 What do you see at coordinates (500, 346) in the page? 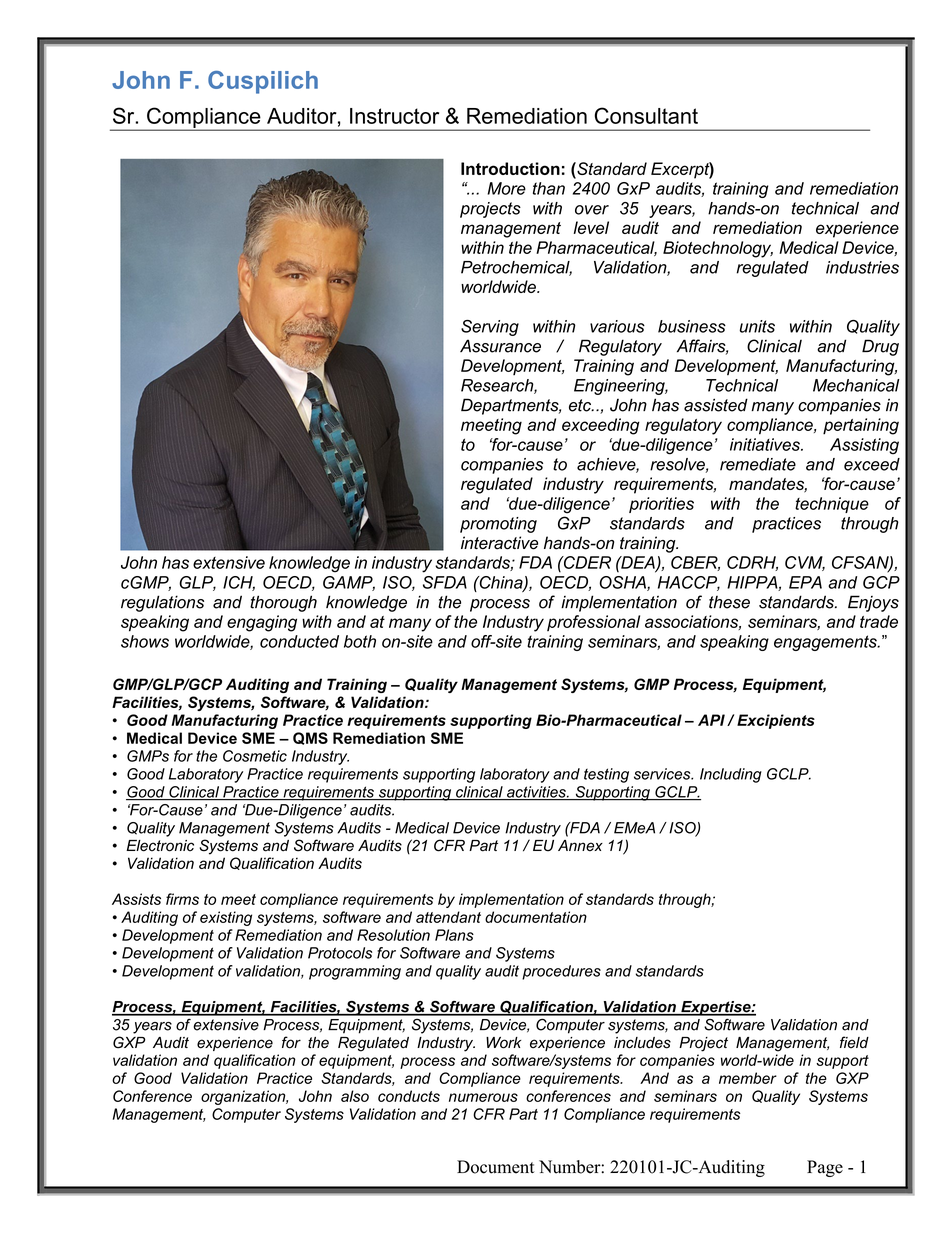
I see `Assurance` at bounding box center [500, 346].
